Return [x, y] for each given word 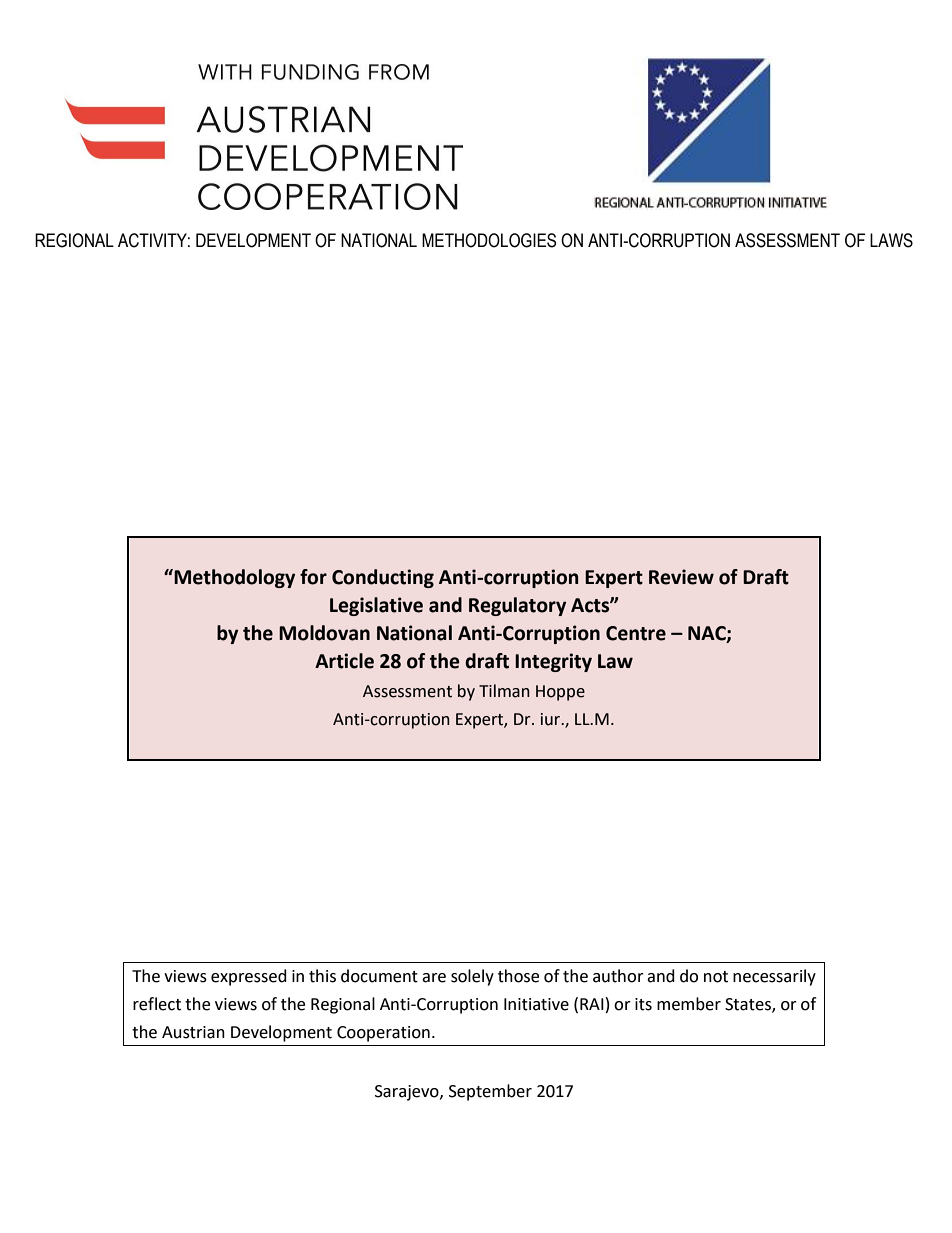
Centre [636, 633]
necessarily [774, 977]
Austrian [193, 1032]
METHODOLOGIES [489, 240]
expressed [249, 977]
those [518, 976]
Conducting [383, 578]
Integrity [553, 662]
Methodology [233, 578]
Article [344, 661]
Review [681, 577]
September [490, 1092]
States [749, 1005]
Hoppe [560, 693]
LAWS [891, 240]
